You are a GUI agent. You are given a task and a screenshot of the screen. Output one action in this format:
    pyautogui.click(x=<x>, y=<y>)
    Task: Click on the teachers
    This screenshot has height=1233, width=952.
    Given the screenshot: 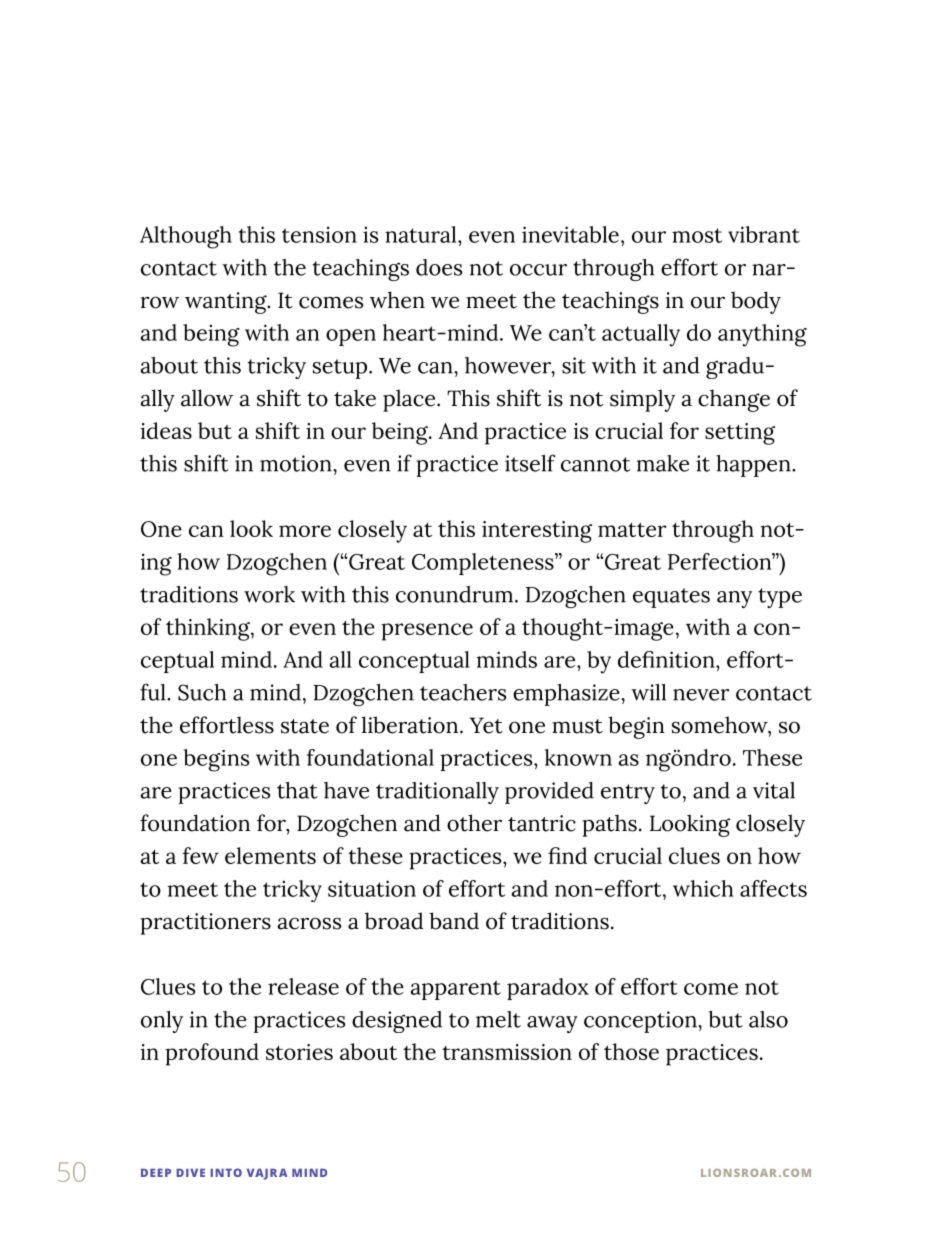 What is the action you would take?
    pyautogui.click(x=463, y=692)
